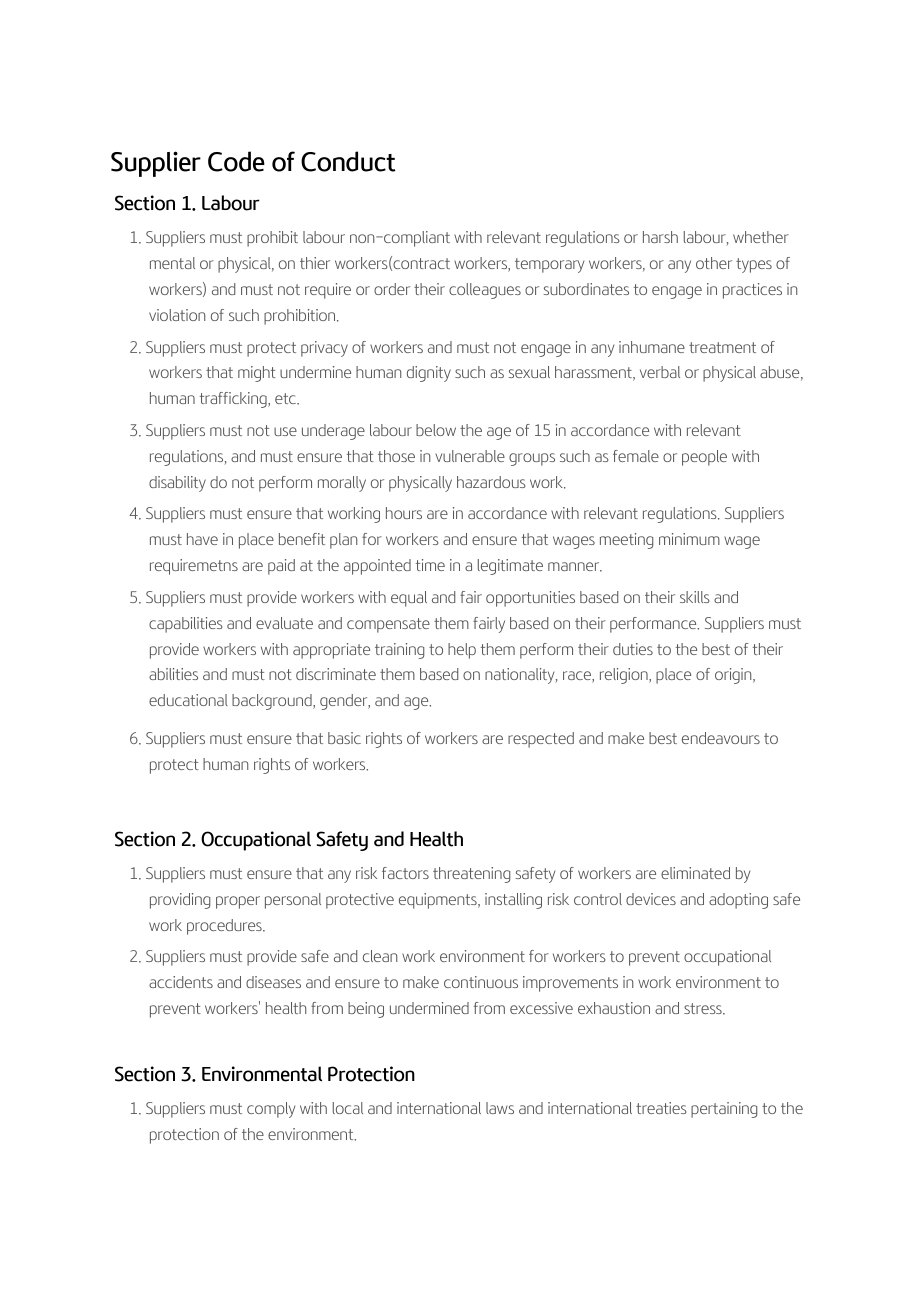 Image resolution: width=924 pixels, height=1308 pixels. I want to click on skills, so click(695, 597).
